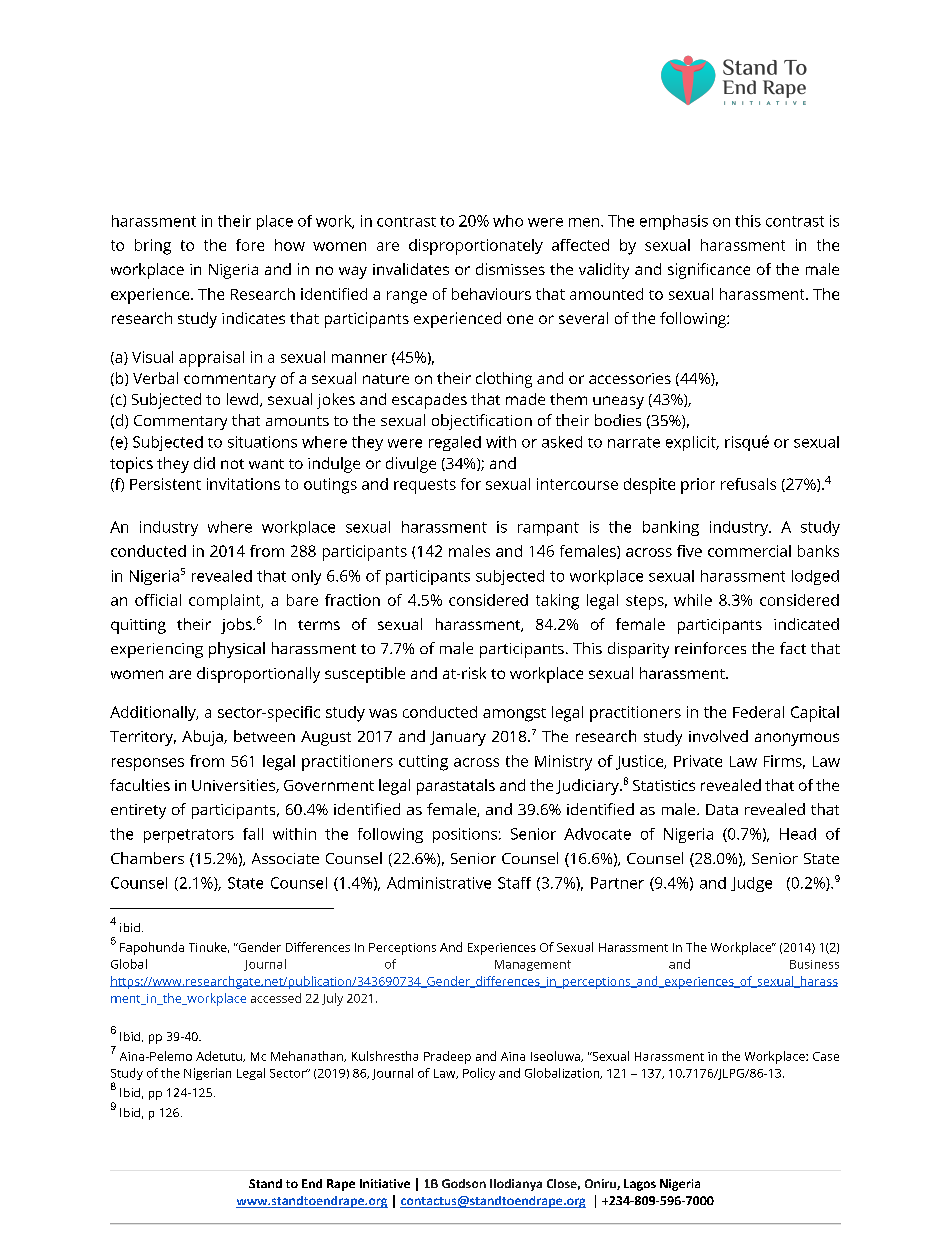 The height and width of the page is (1233, 952). I want to click on disproportionally, so click(258, 675).
